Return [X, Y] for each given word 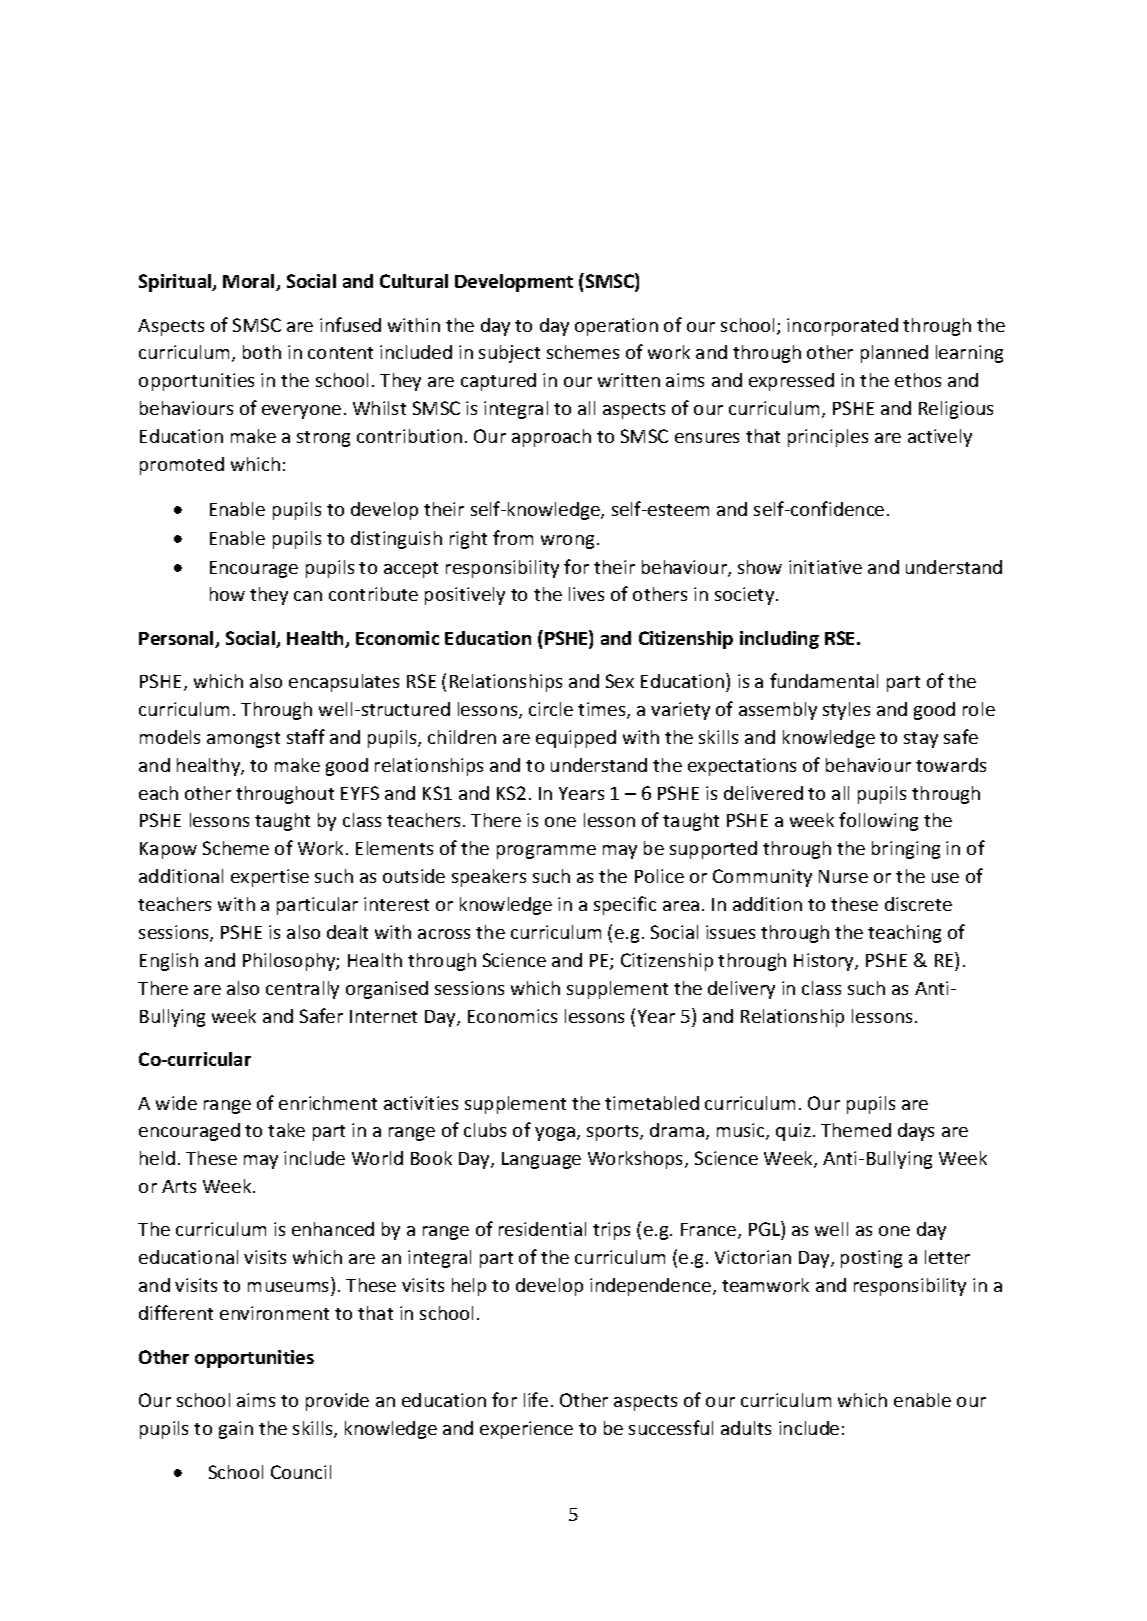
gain [236, 1430]
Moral [250, 282]
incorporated [842, 327]
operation [616, 327]
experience [526, 1430]
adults [746, 1428]
